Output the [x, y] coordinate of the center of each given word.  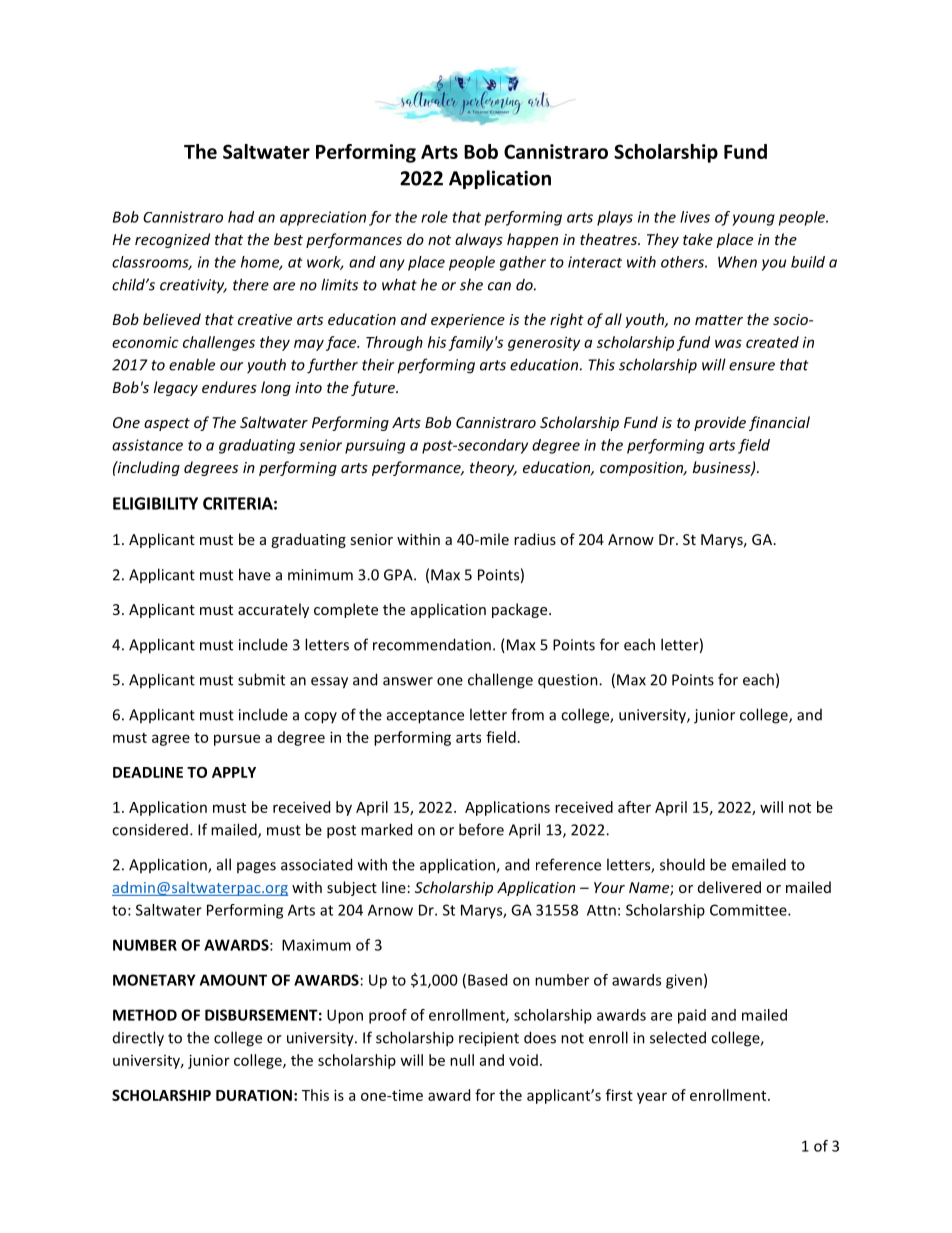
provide [720, 423]
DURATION [254, 1095]
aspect [167, 424]
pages [256, 868]
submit [261, 679]
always [479, 240]
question [569, 681]
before [481, 829]
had [241, 217]
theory [493, 468]
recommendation [432, 644]
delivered [729, 887]
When [737, 262]
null [462, 1060]
